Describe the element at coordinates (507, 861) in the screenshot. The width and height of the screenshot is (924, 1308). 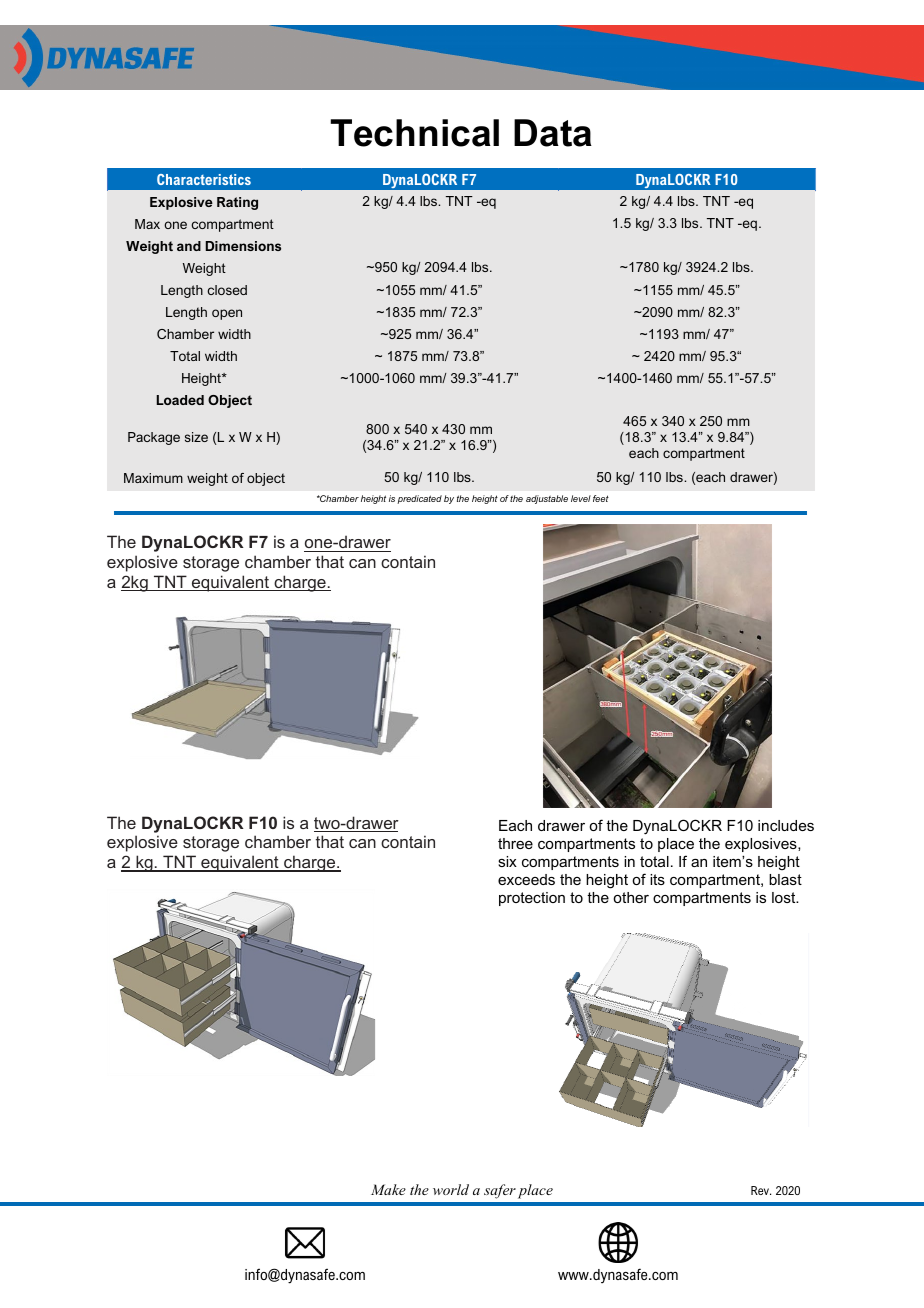
I see `six` at that location.
